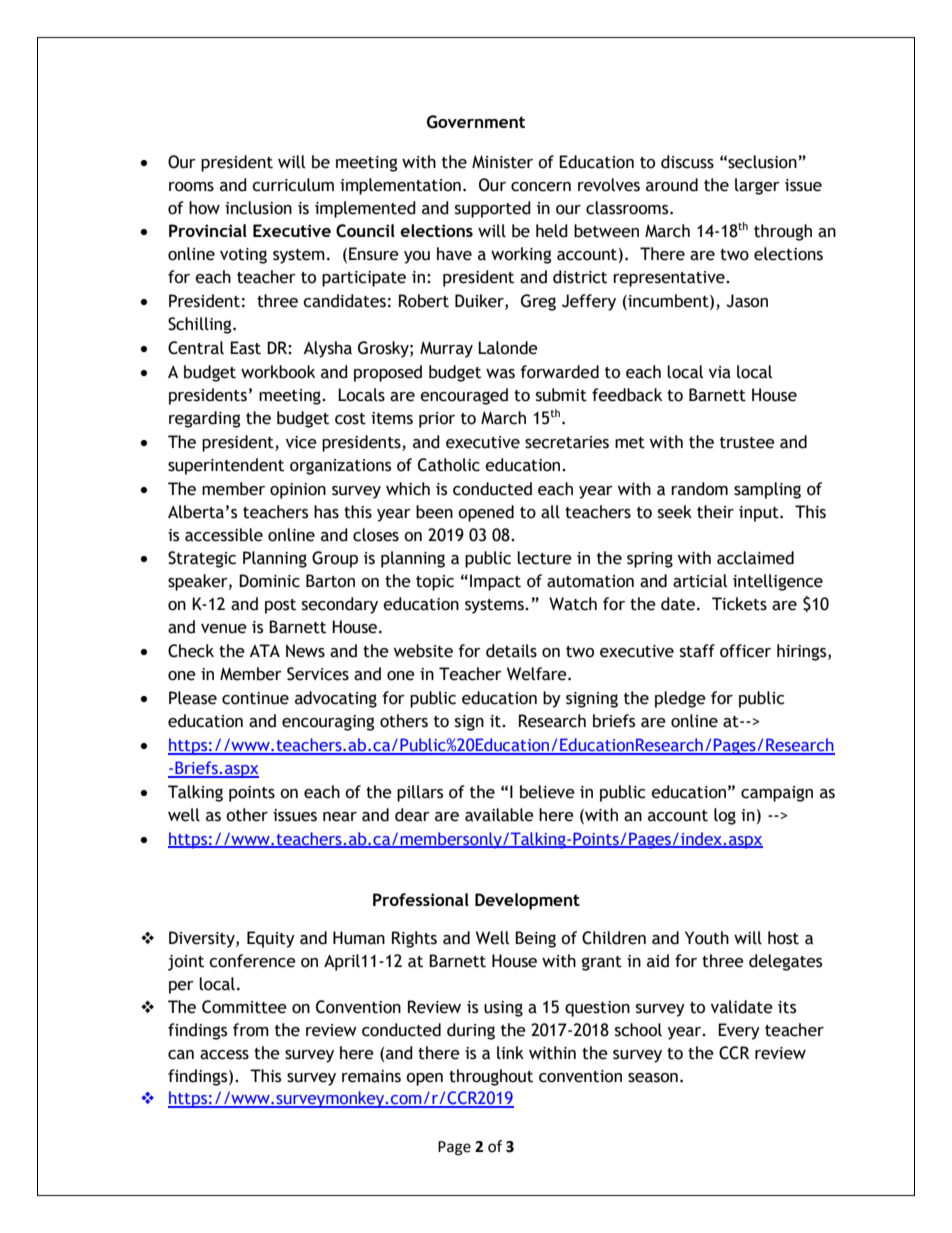 The image size is (952, 1233). Describe the element at coordinates (510, 1053) in the screenshot. I see `link` at that location.
